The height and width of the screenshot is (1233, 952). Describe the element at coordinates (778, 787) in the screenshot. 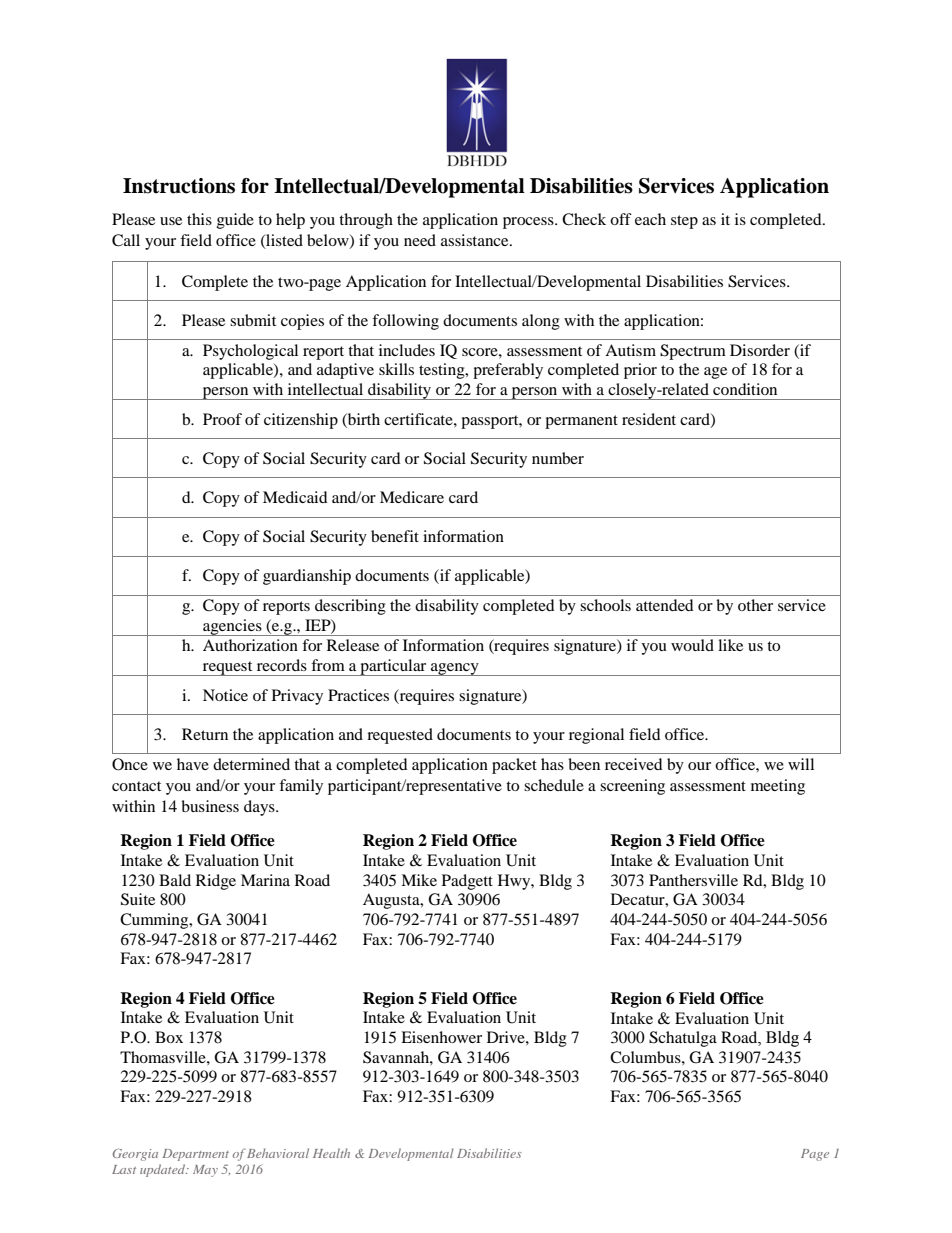

I see `meeting` at that location.
